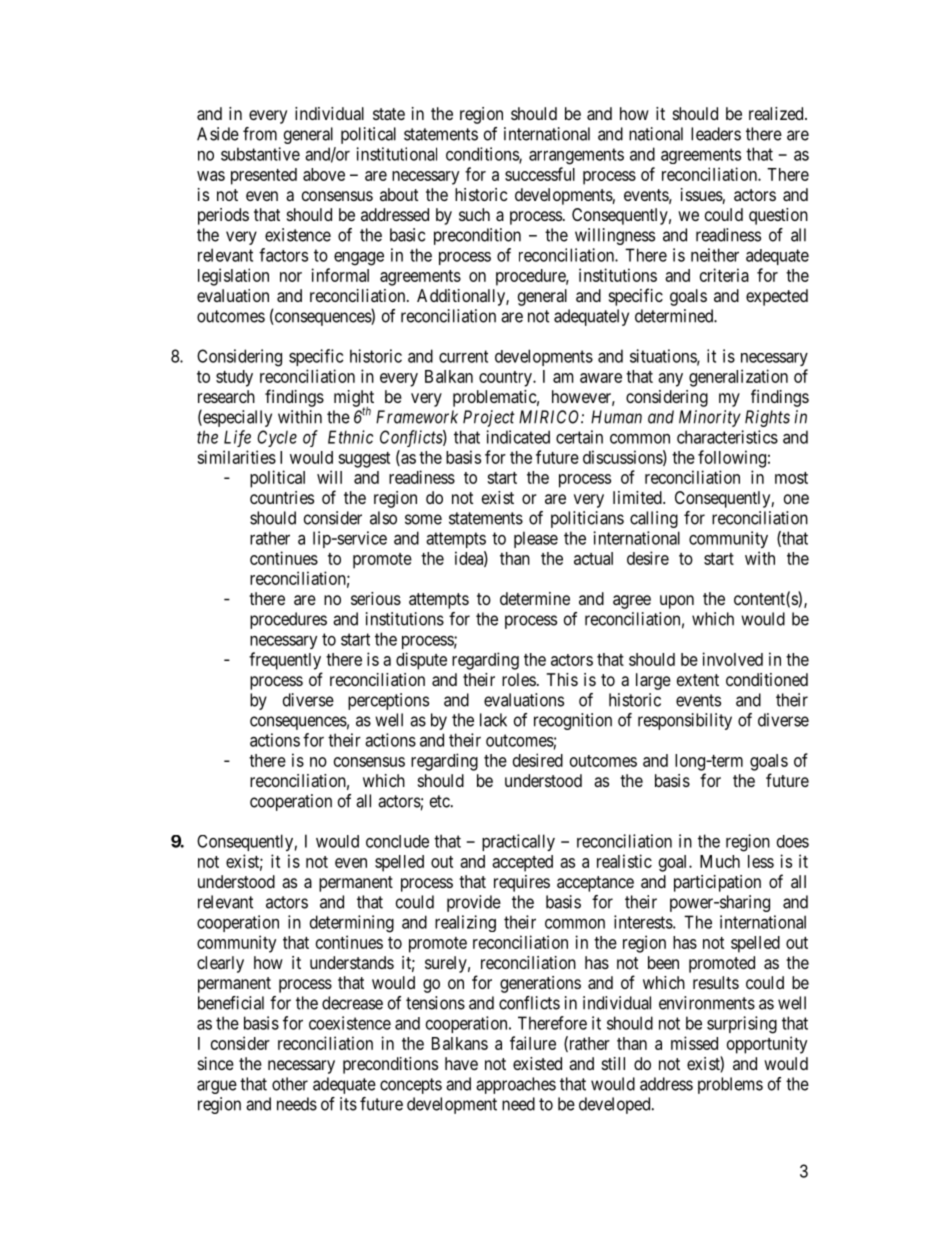 Image resolution: width=952 pixels, height=1233 pixels. What do you see at coordinates (730, 1085) in the screenshot?
I see `problems` at bounding box center [730, 1085].
